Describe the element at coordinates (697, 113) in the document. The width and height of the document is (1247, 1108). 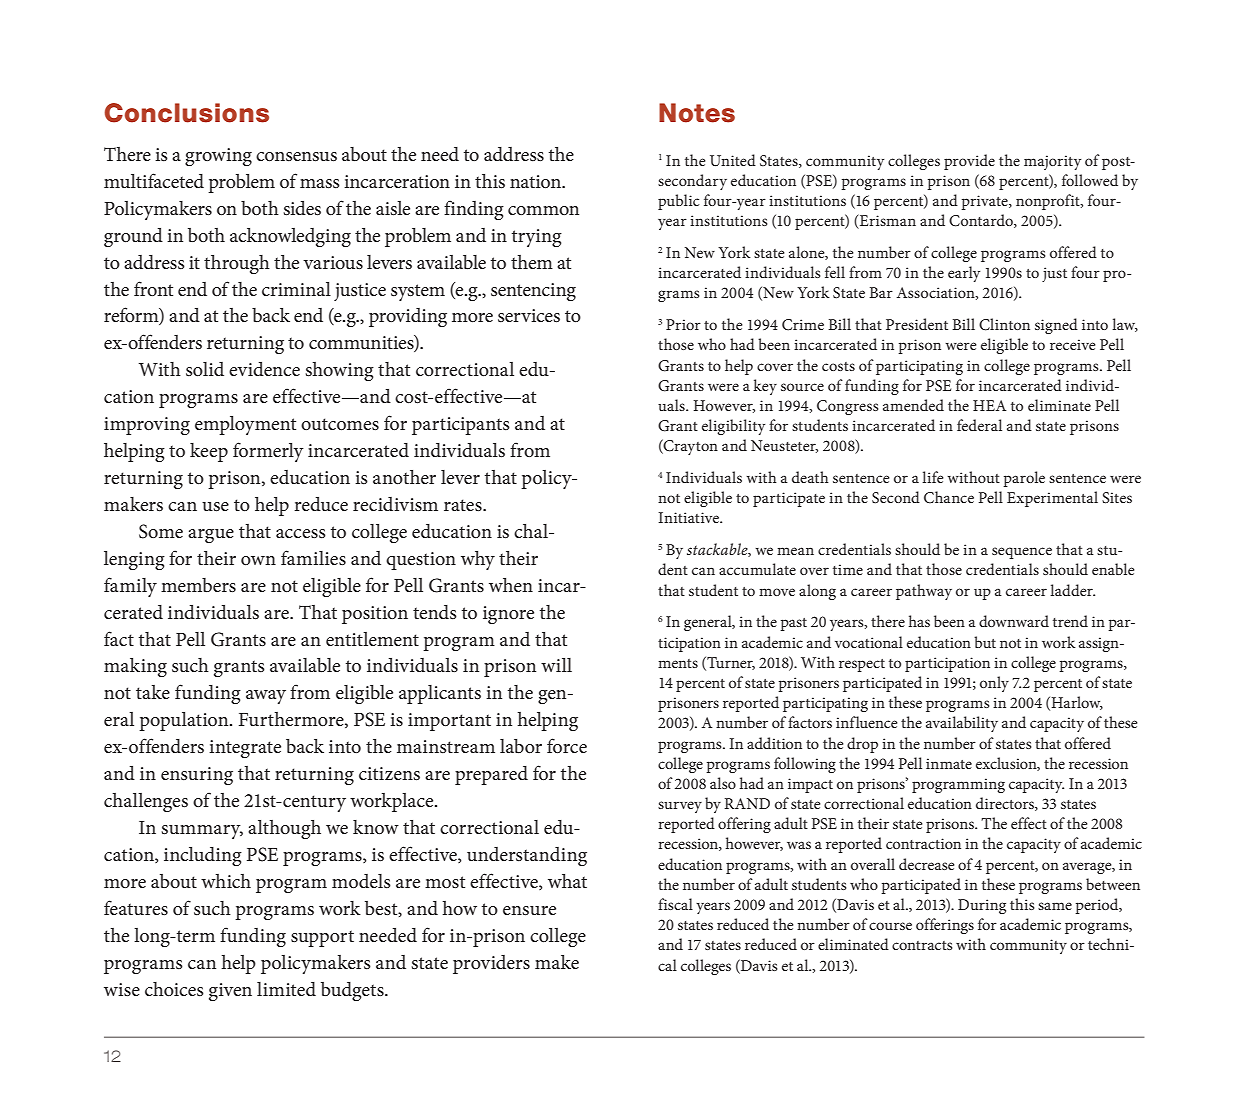
I see `Notes` at that location.
